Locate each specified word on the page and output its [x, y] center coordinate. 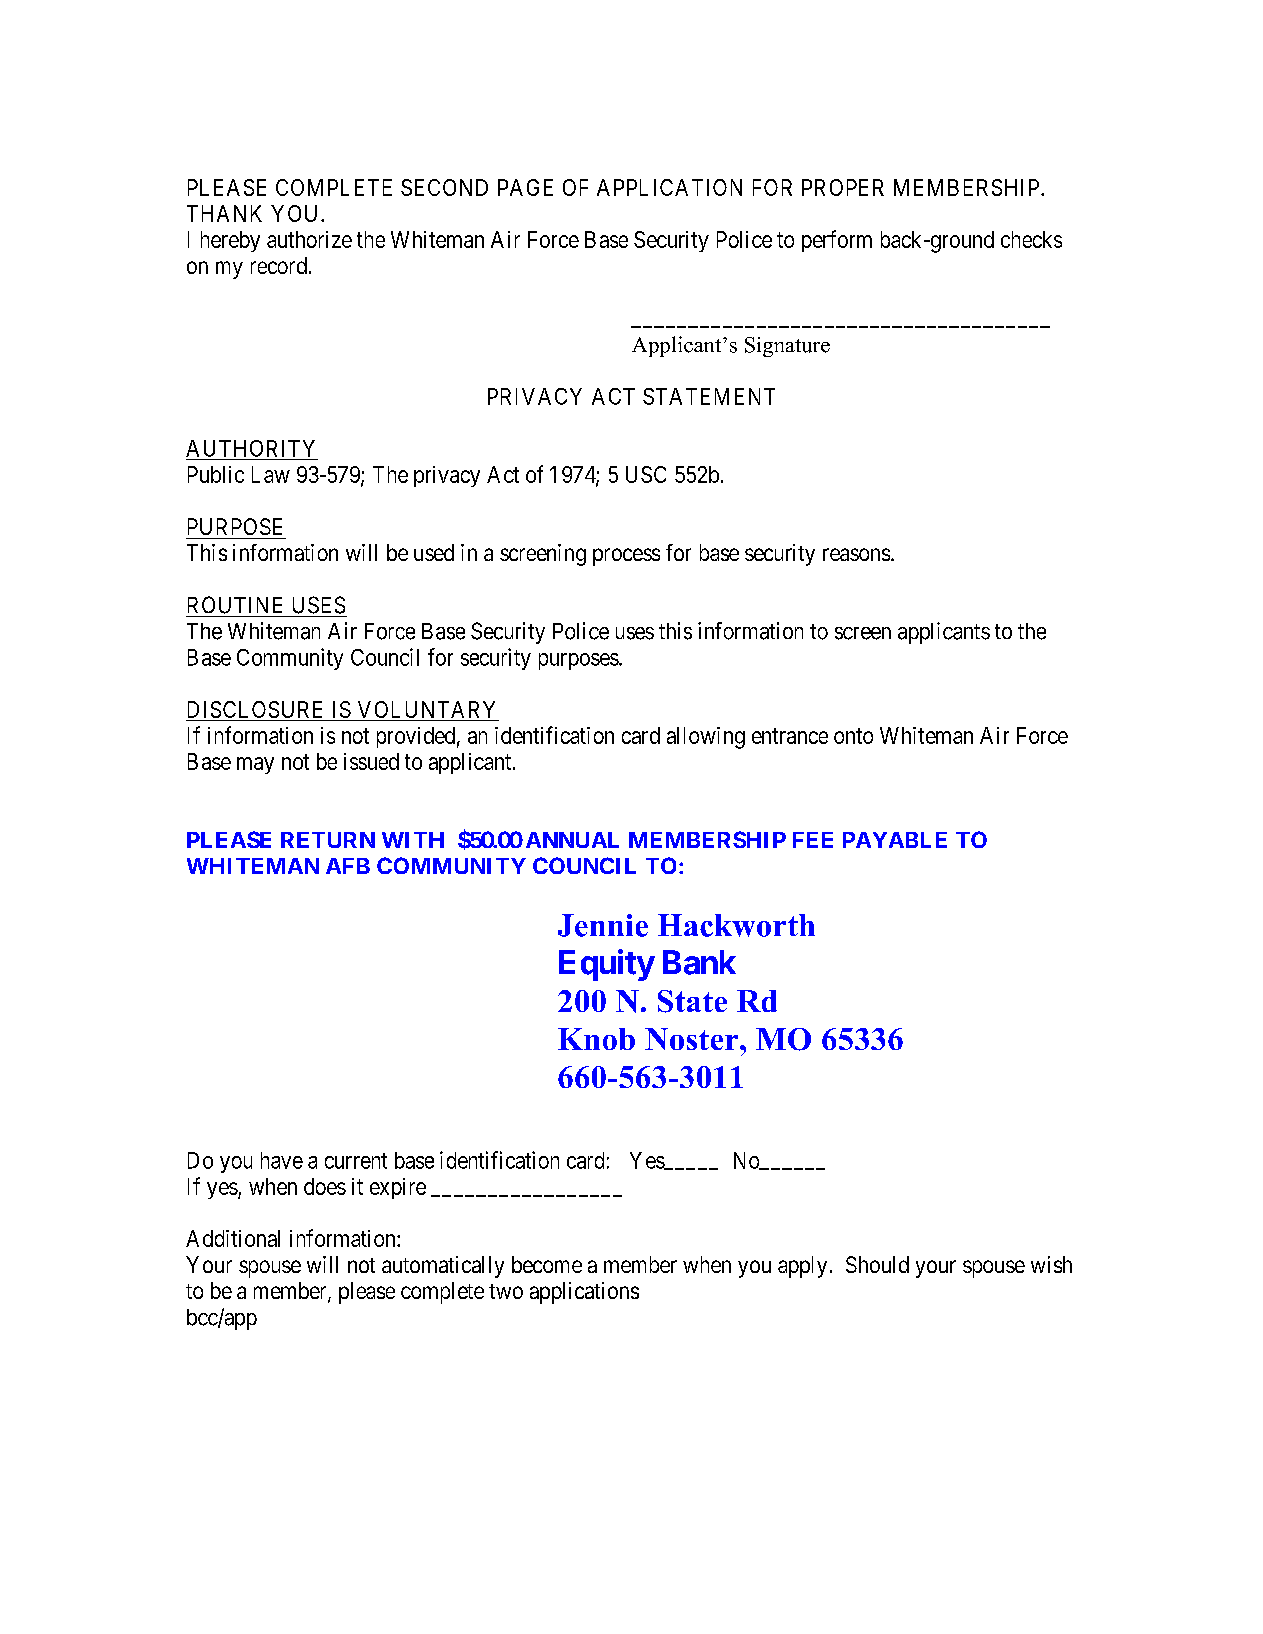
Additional [233, 1238]
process [626, 557]
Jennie [603, 925]
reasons [856, 554]
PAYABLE [895, 840]
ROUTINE [235, 605]
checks [1031, 239]
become [547, 1264]
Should [877, 1264]
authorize [309, 239]
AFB [348, 866]
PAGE [525, 187]
